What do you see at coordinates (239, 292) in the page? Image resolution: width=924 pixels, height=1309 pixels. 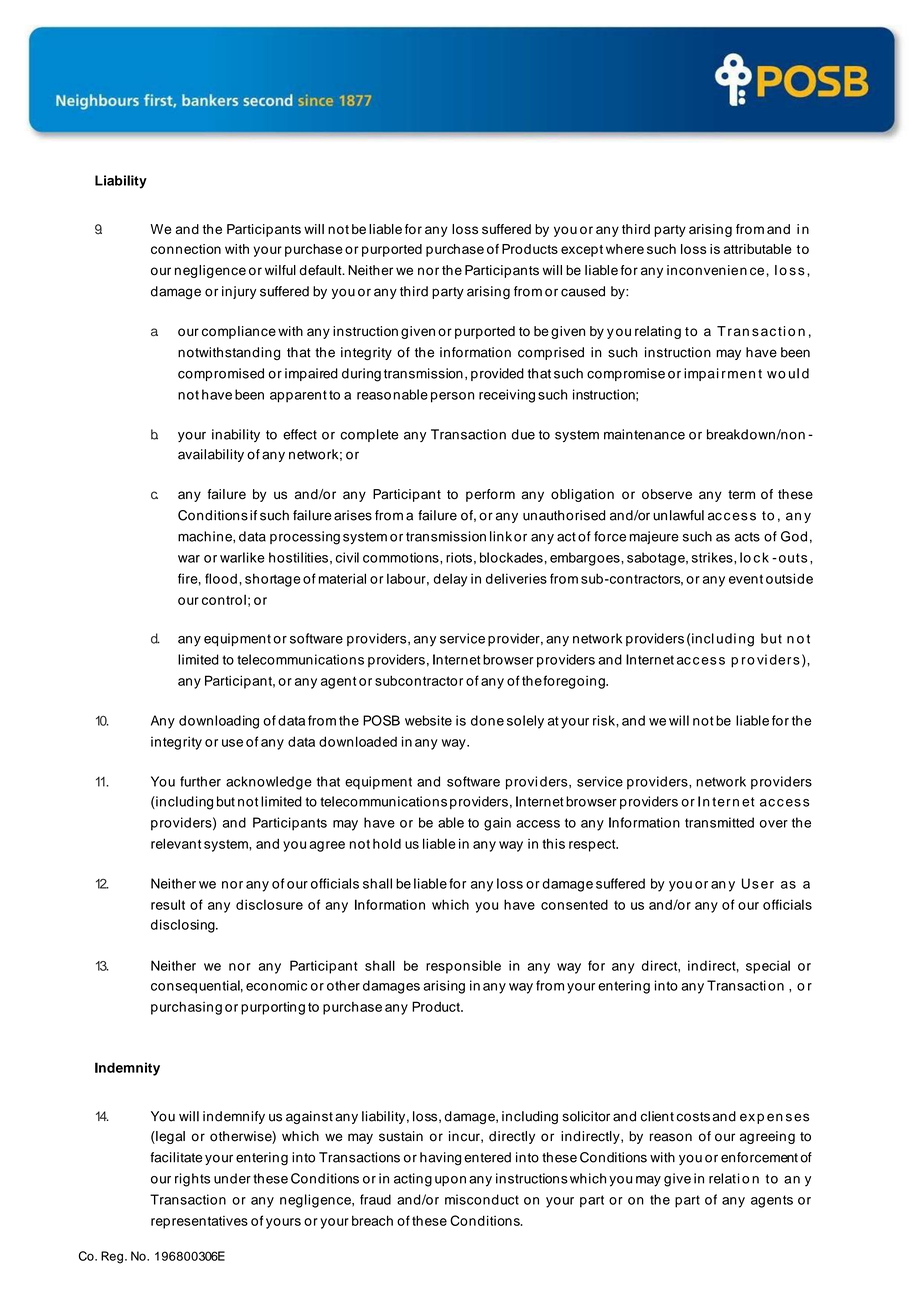 I see `injury` at bounding box center [239, 292].
